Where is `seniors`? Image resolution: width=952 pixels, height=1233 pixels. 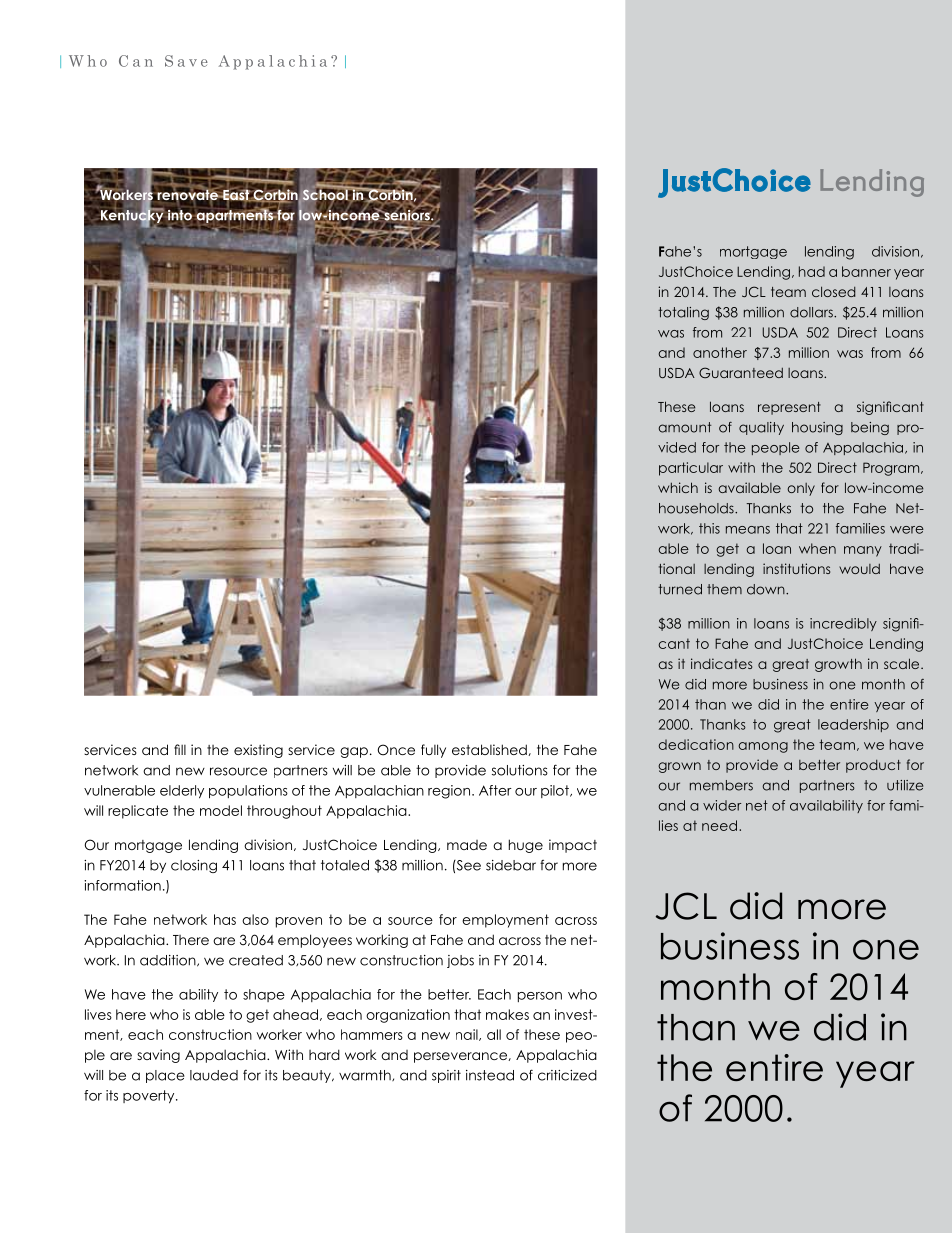 seniors is located at coordinates (407, 215).
